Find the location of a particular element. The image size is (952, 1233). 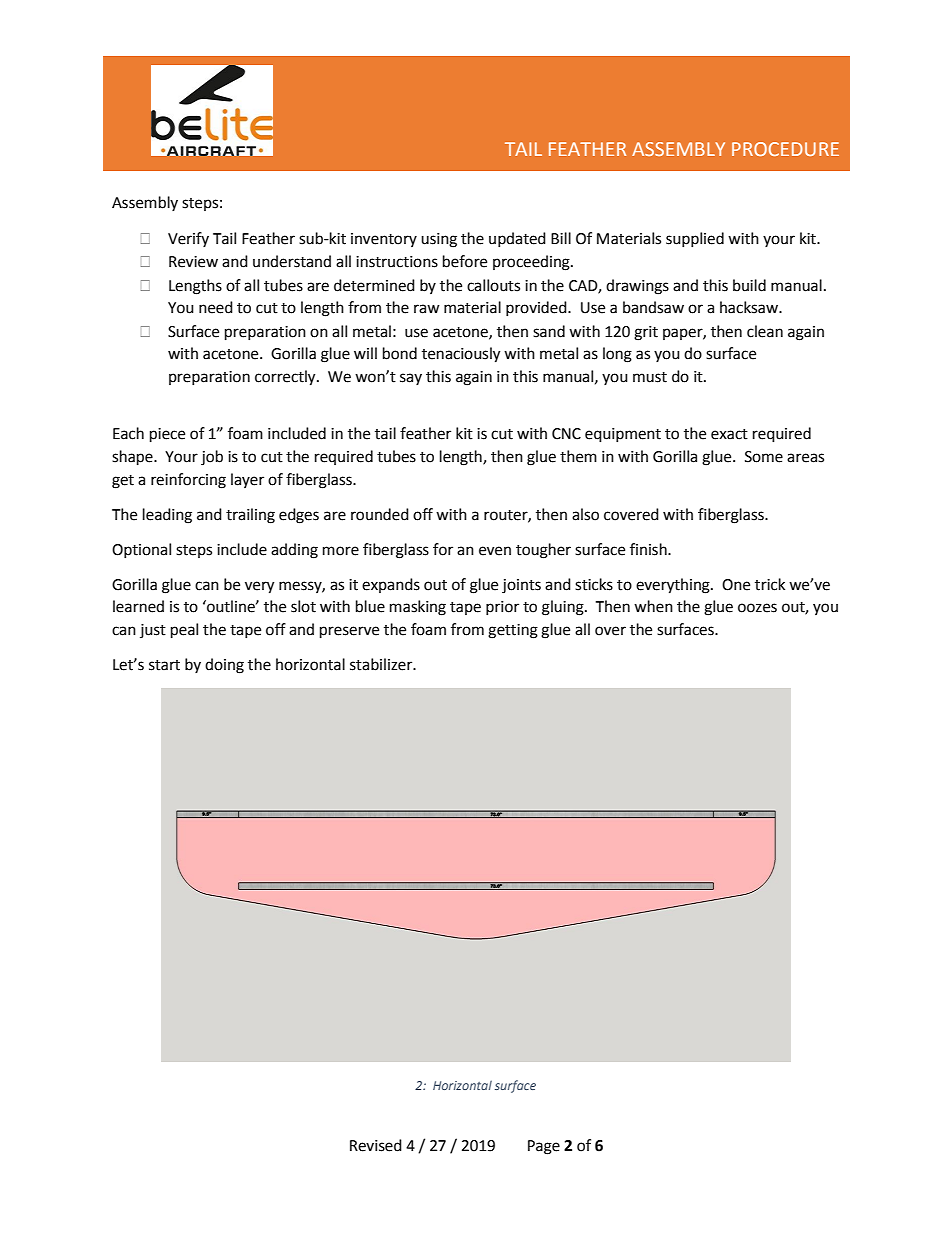

doing is located at coordinates (224, 666).
